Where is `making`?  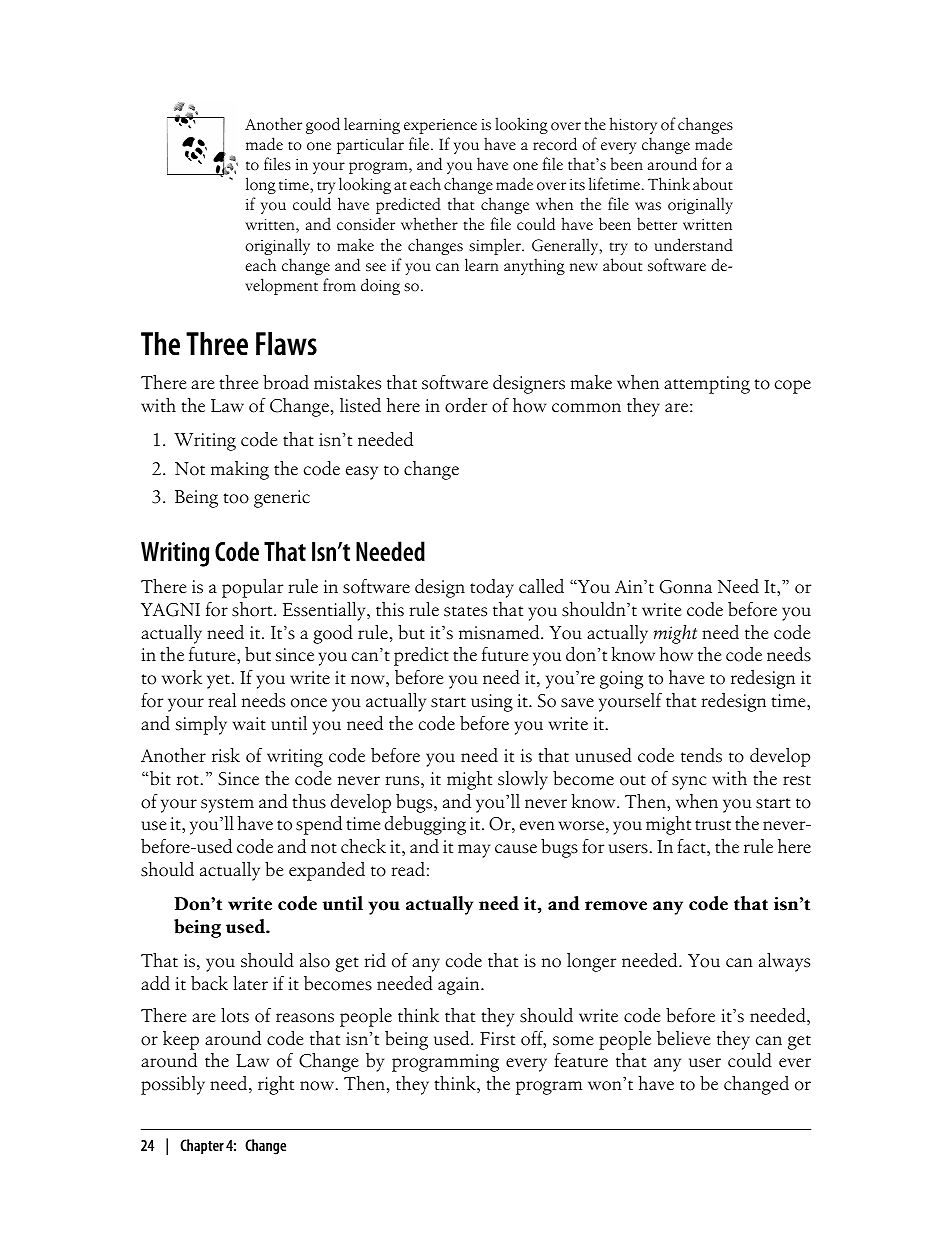
making is located at coordinates (240, 470).
